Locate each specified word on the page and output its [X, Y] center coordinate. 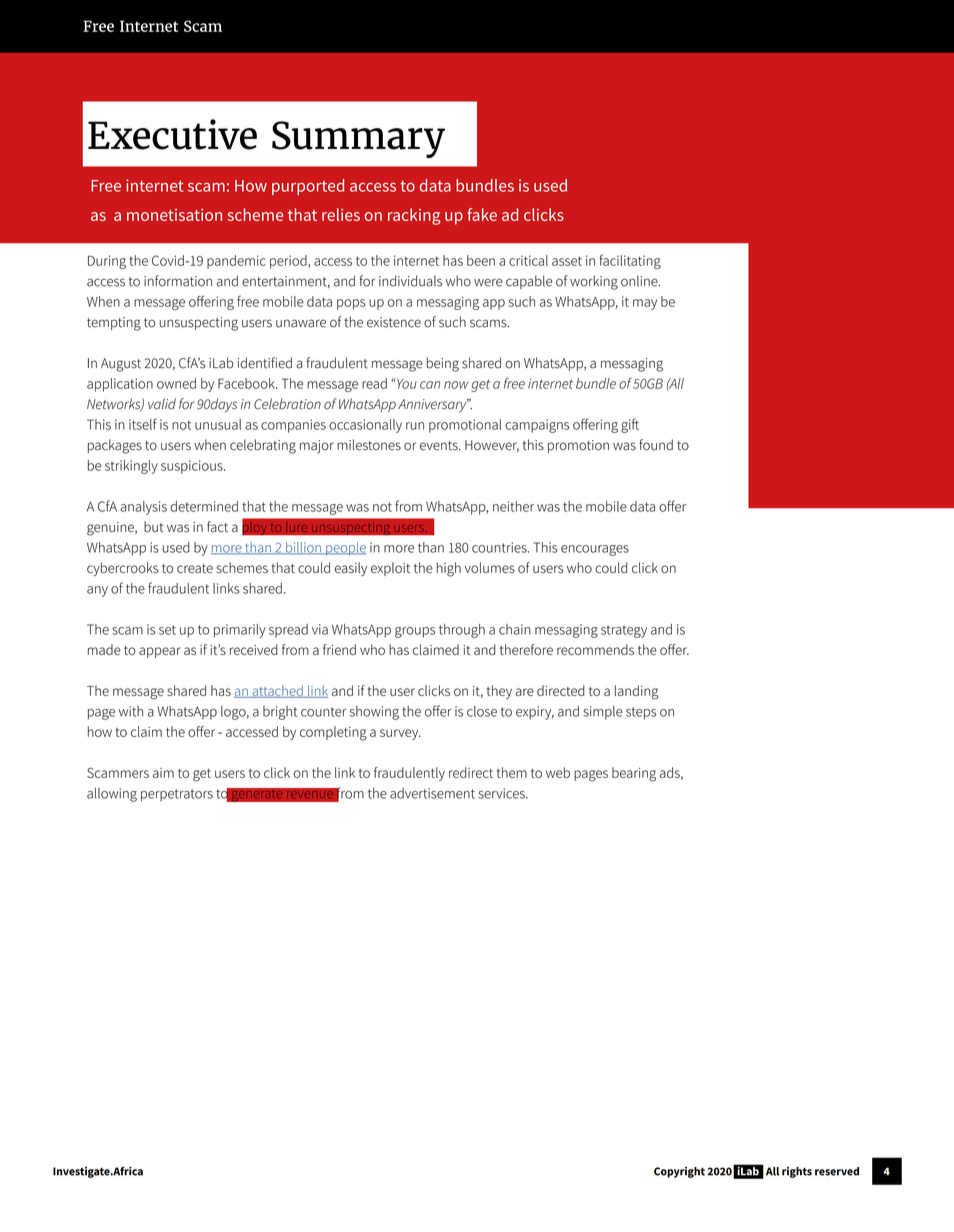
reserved [837, 1171]
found [656, 445]
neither [513, 506]
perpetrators [177, 795]
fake [482, 214]
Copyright [679, 1172]
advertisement [432, 793]
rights [797, 1172]
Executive [172, 134]
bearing [634, 774]
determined [204, 506]
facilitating [630, 261]
